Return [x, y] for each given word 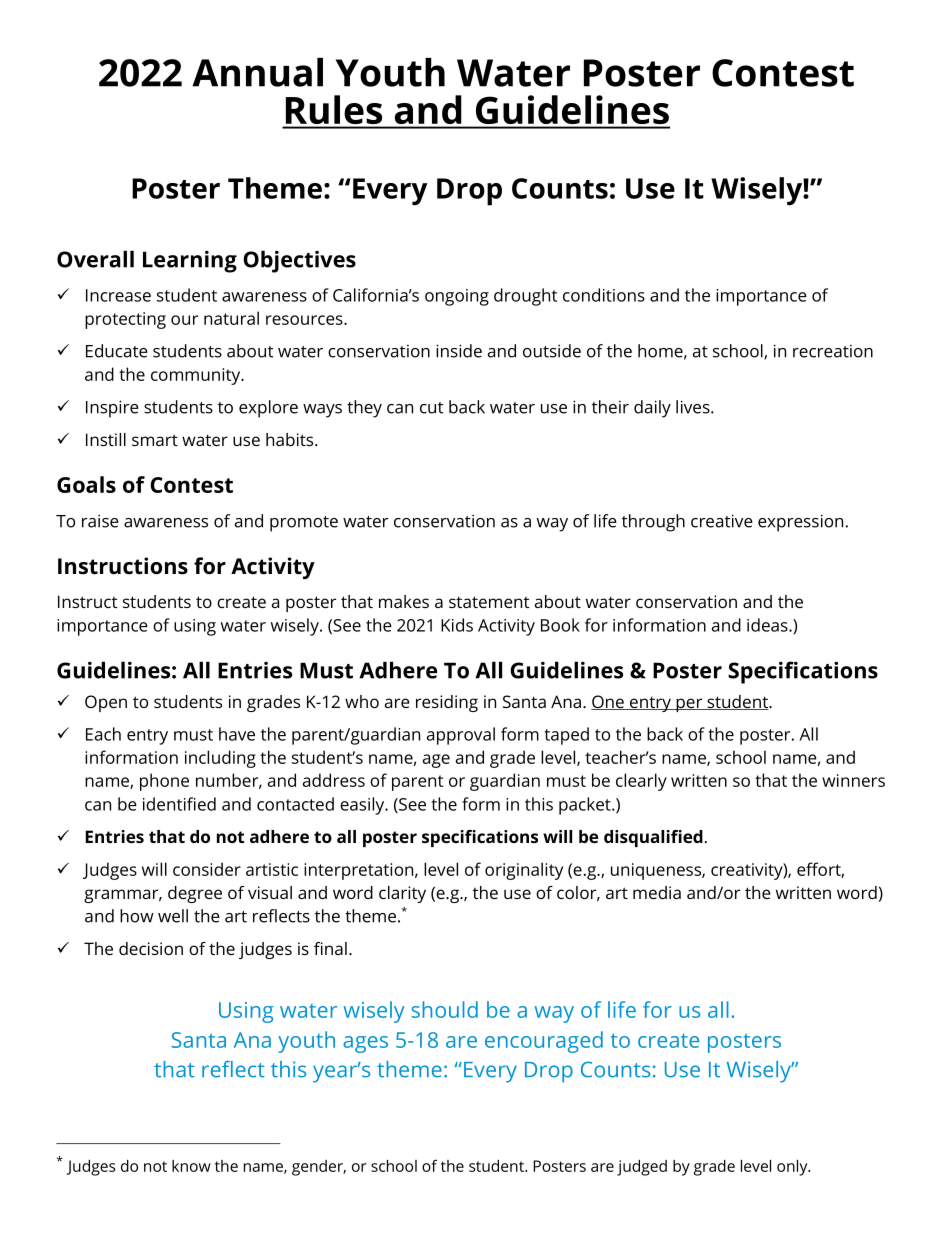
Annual [257, 72]
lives [694, 407]
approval [461, 736]
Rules [334, 109]
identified [179, 804]
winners [853, 780]
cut [431, 408]
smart [155, 440]
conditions [604, 295]
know [191, 1166]
